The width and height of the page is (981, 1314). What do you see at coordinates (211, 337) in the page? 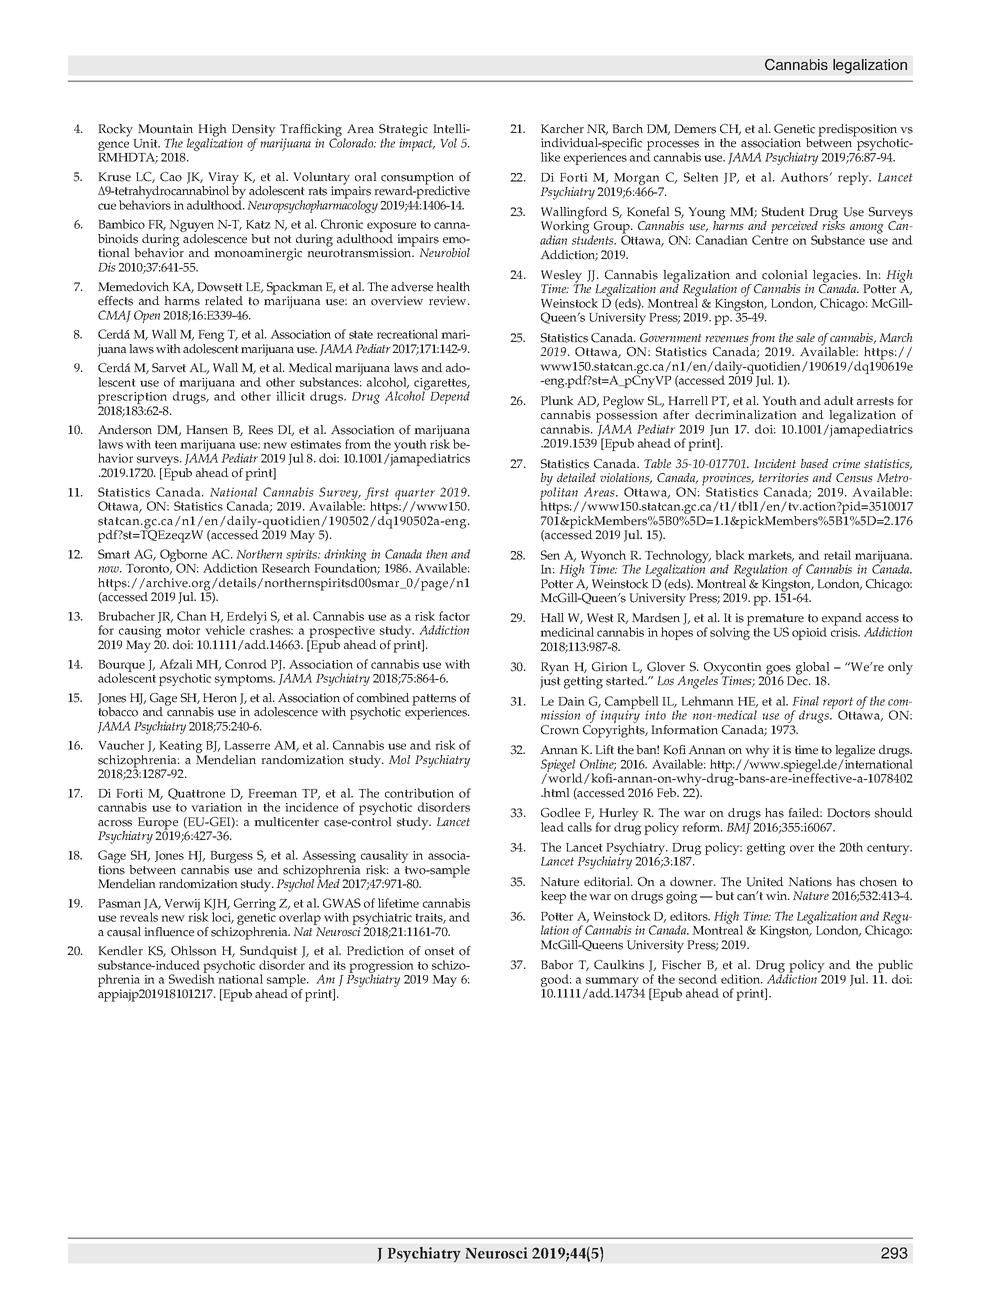
I see `Feng` at bounding box center [211, 337].
